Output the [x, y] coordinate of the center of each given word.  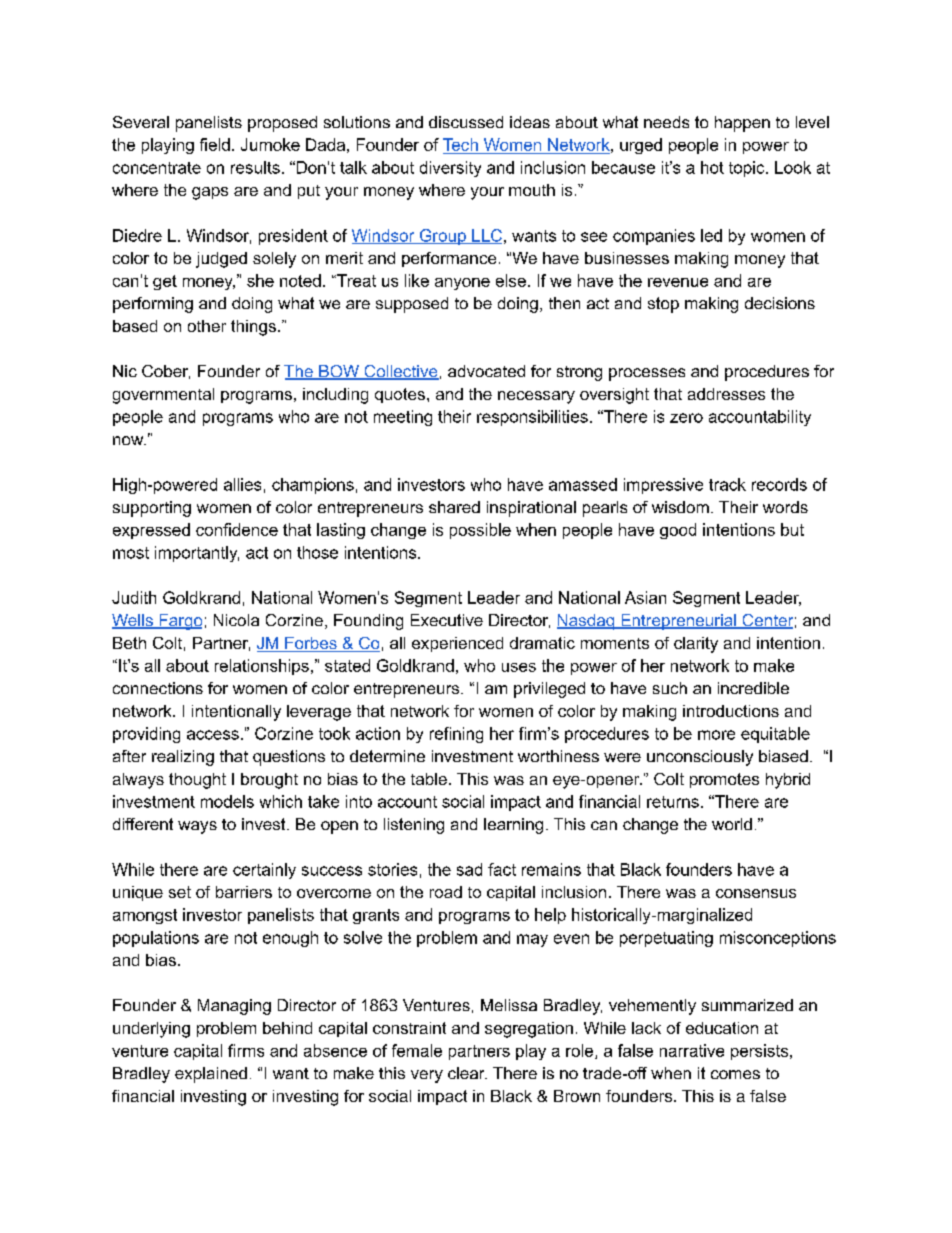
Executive [447, 620]
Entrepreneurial [678, 622]
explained [211, 1075]
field [215, 144]
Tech [460, 144]
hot [712, 167]
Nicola [236, 620]
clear [467, 1073]
